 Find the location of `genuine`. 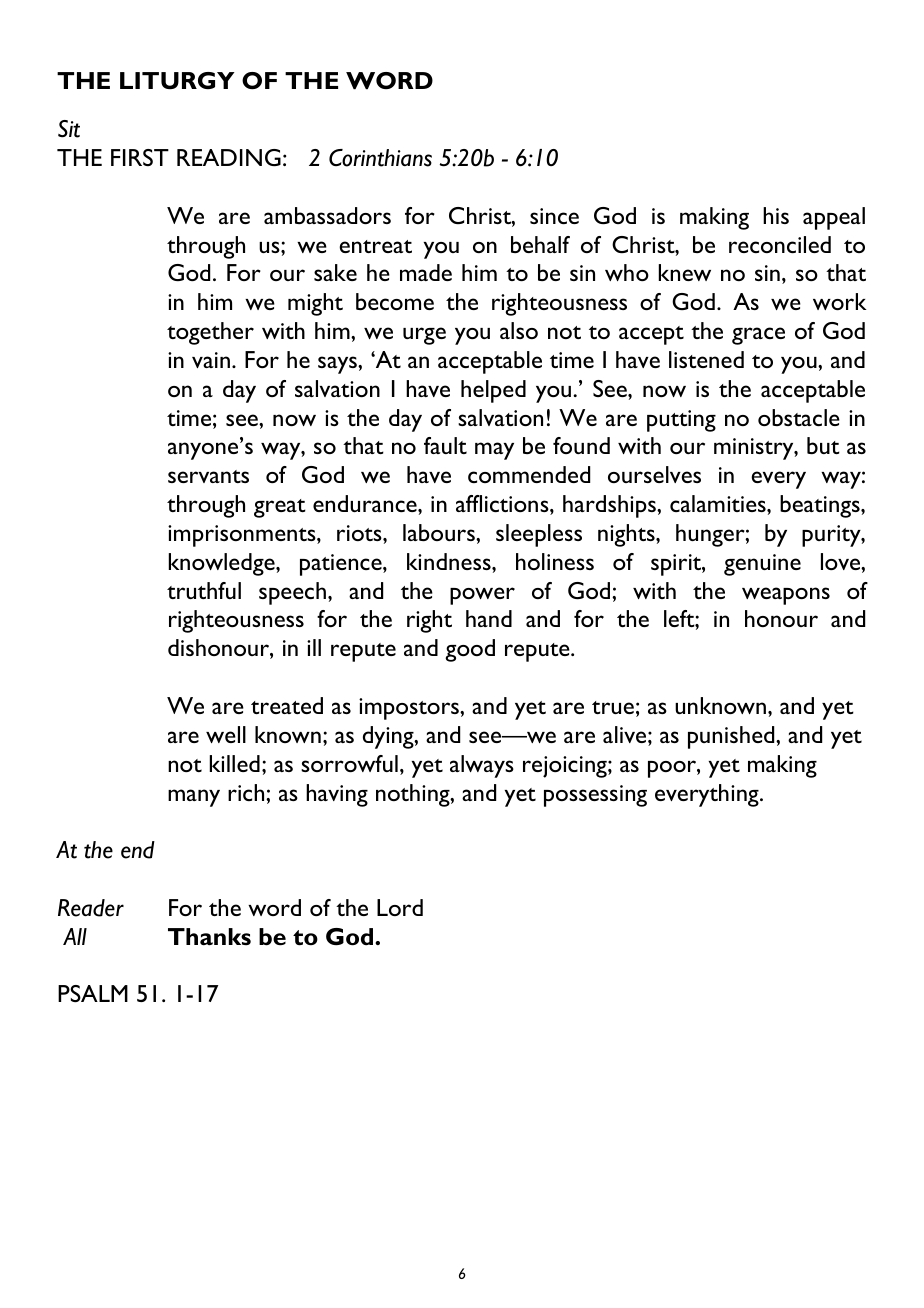

genuine is located at coordinates (762, 565).
